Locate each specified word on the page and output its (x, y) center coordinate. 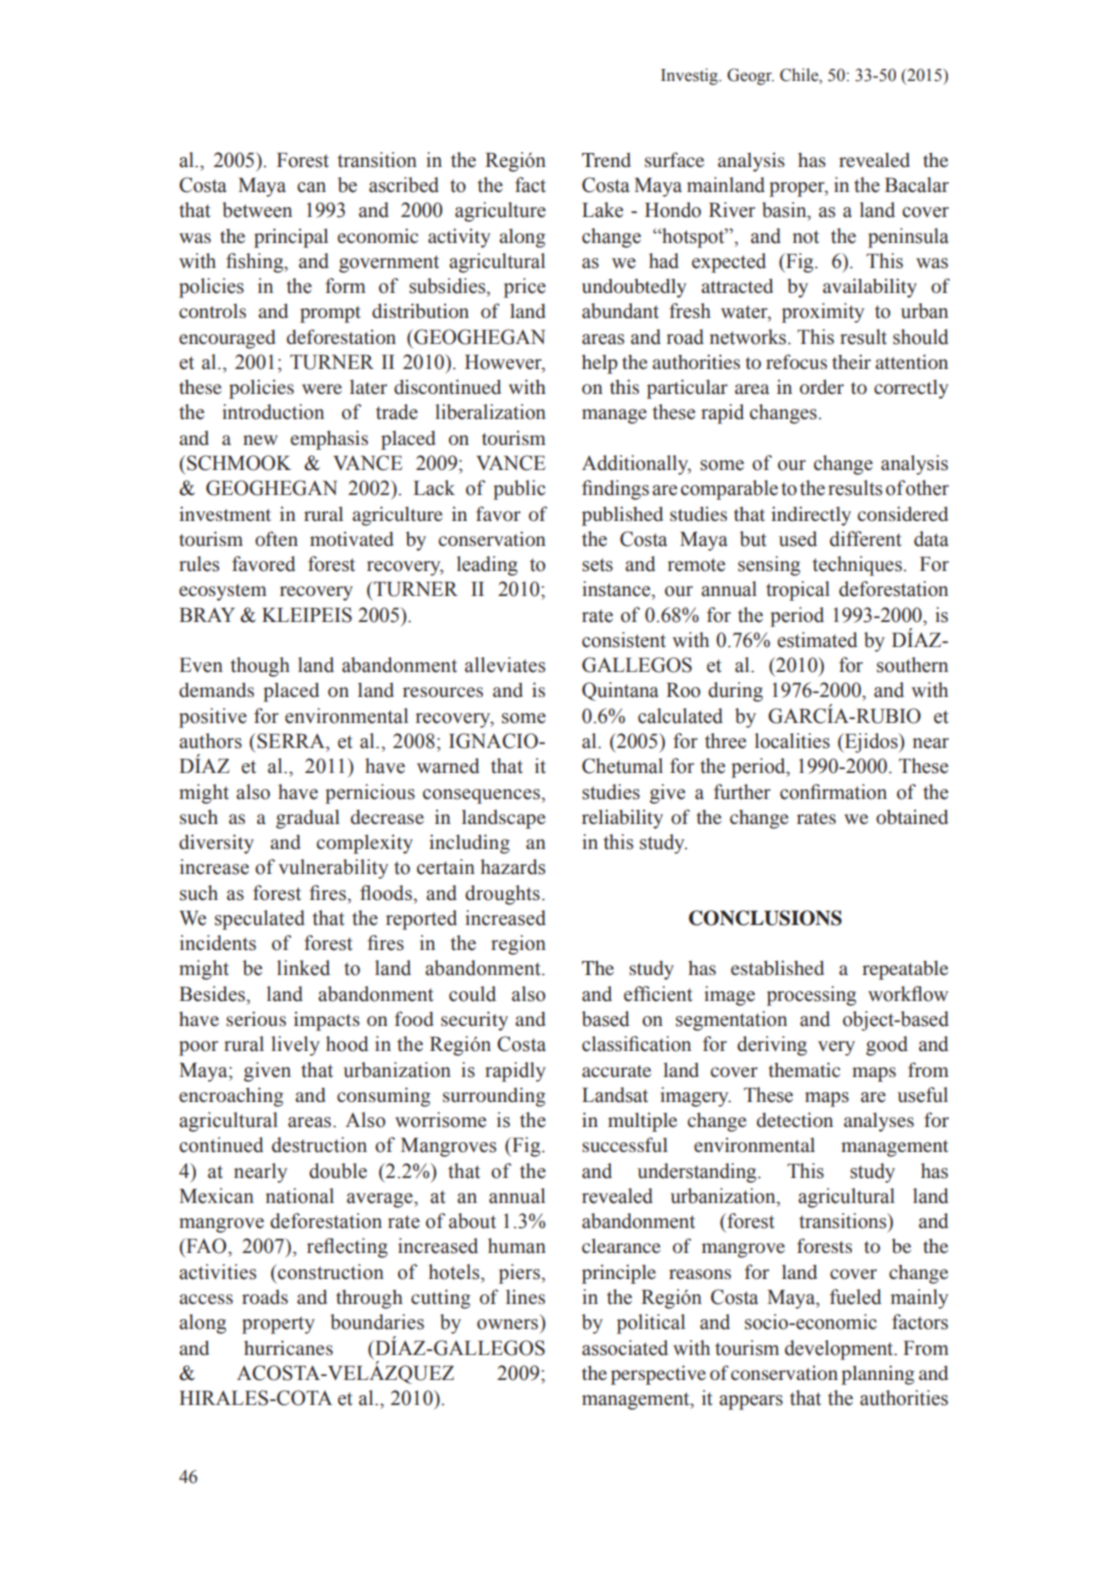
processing (811, 996)
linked (303, 968)
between (257, 210)
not (806, 237)
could (472, 994)
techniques (857, 566)
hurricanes (288, 1347)
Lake (602, 210)
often (276, 538)
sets (597, 565)
